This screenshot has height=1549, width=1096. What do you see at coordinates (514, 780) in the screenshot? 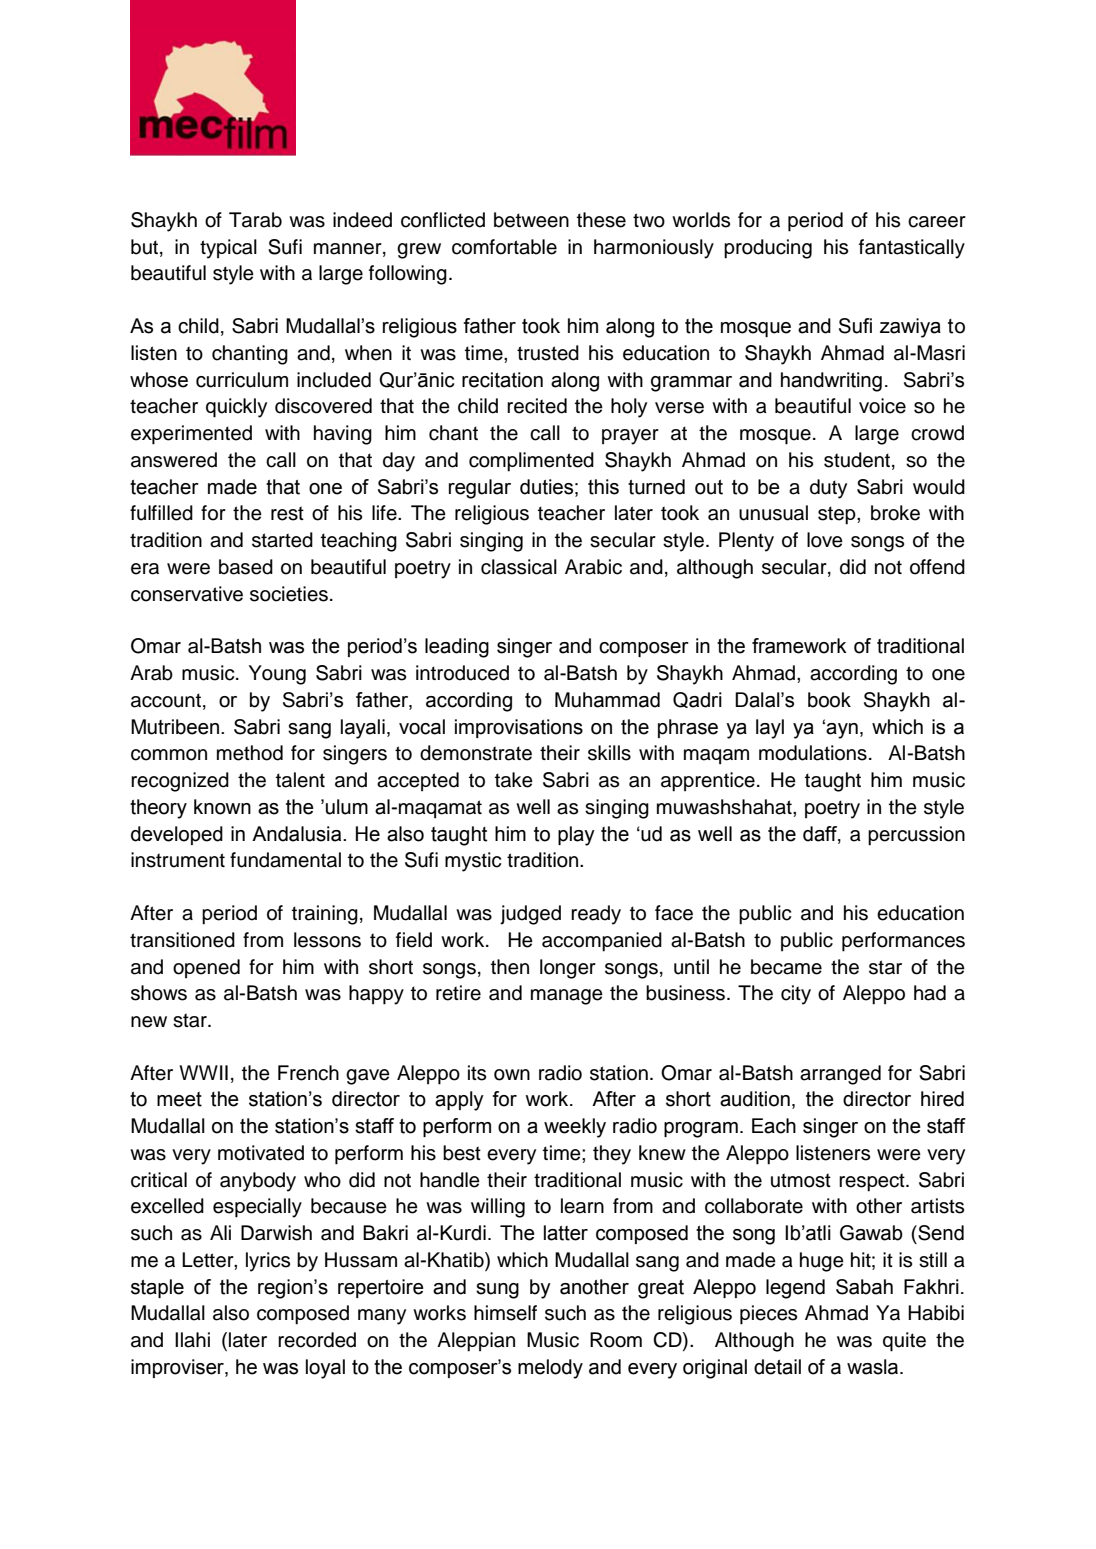
I see `take` at bounding box center [514, 780].
